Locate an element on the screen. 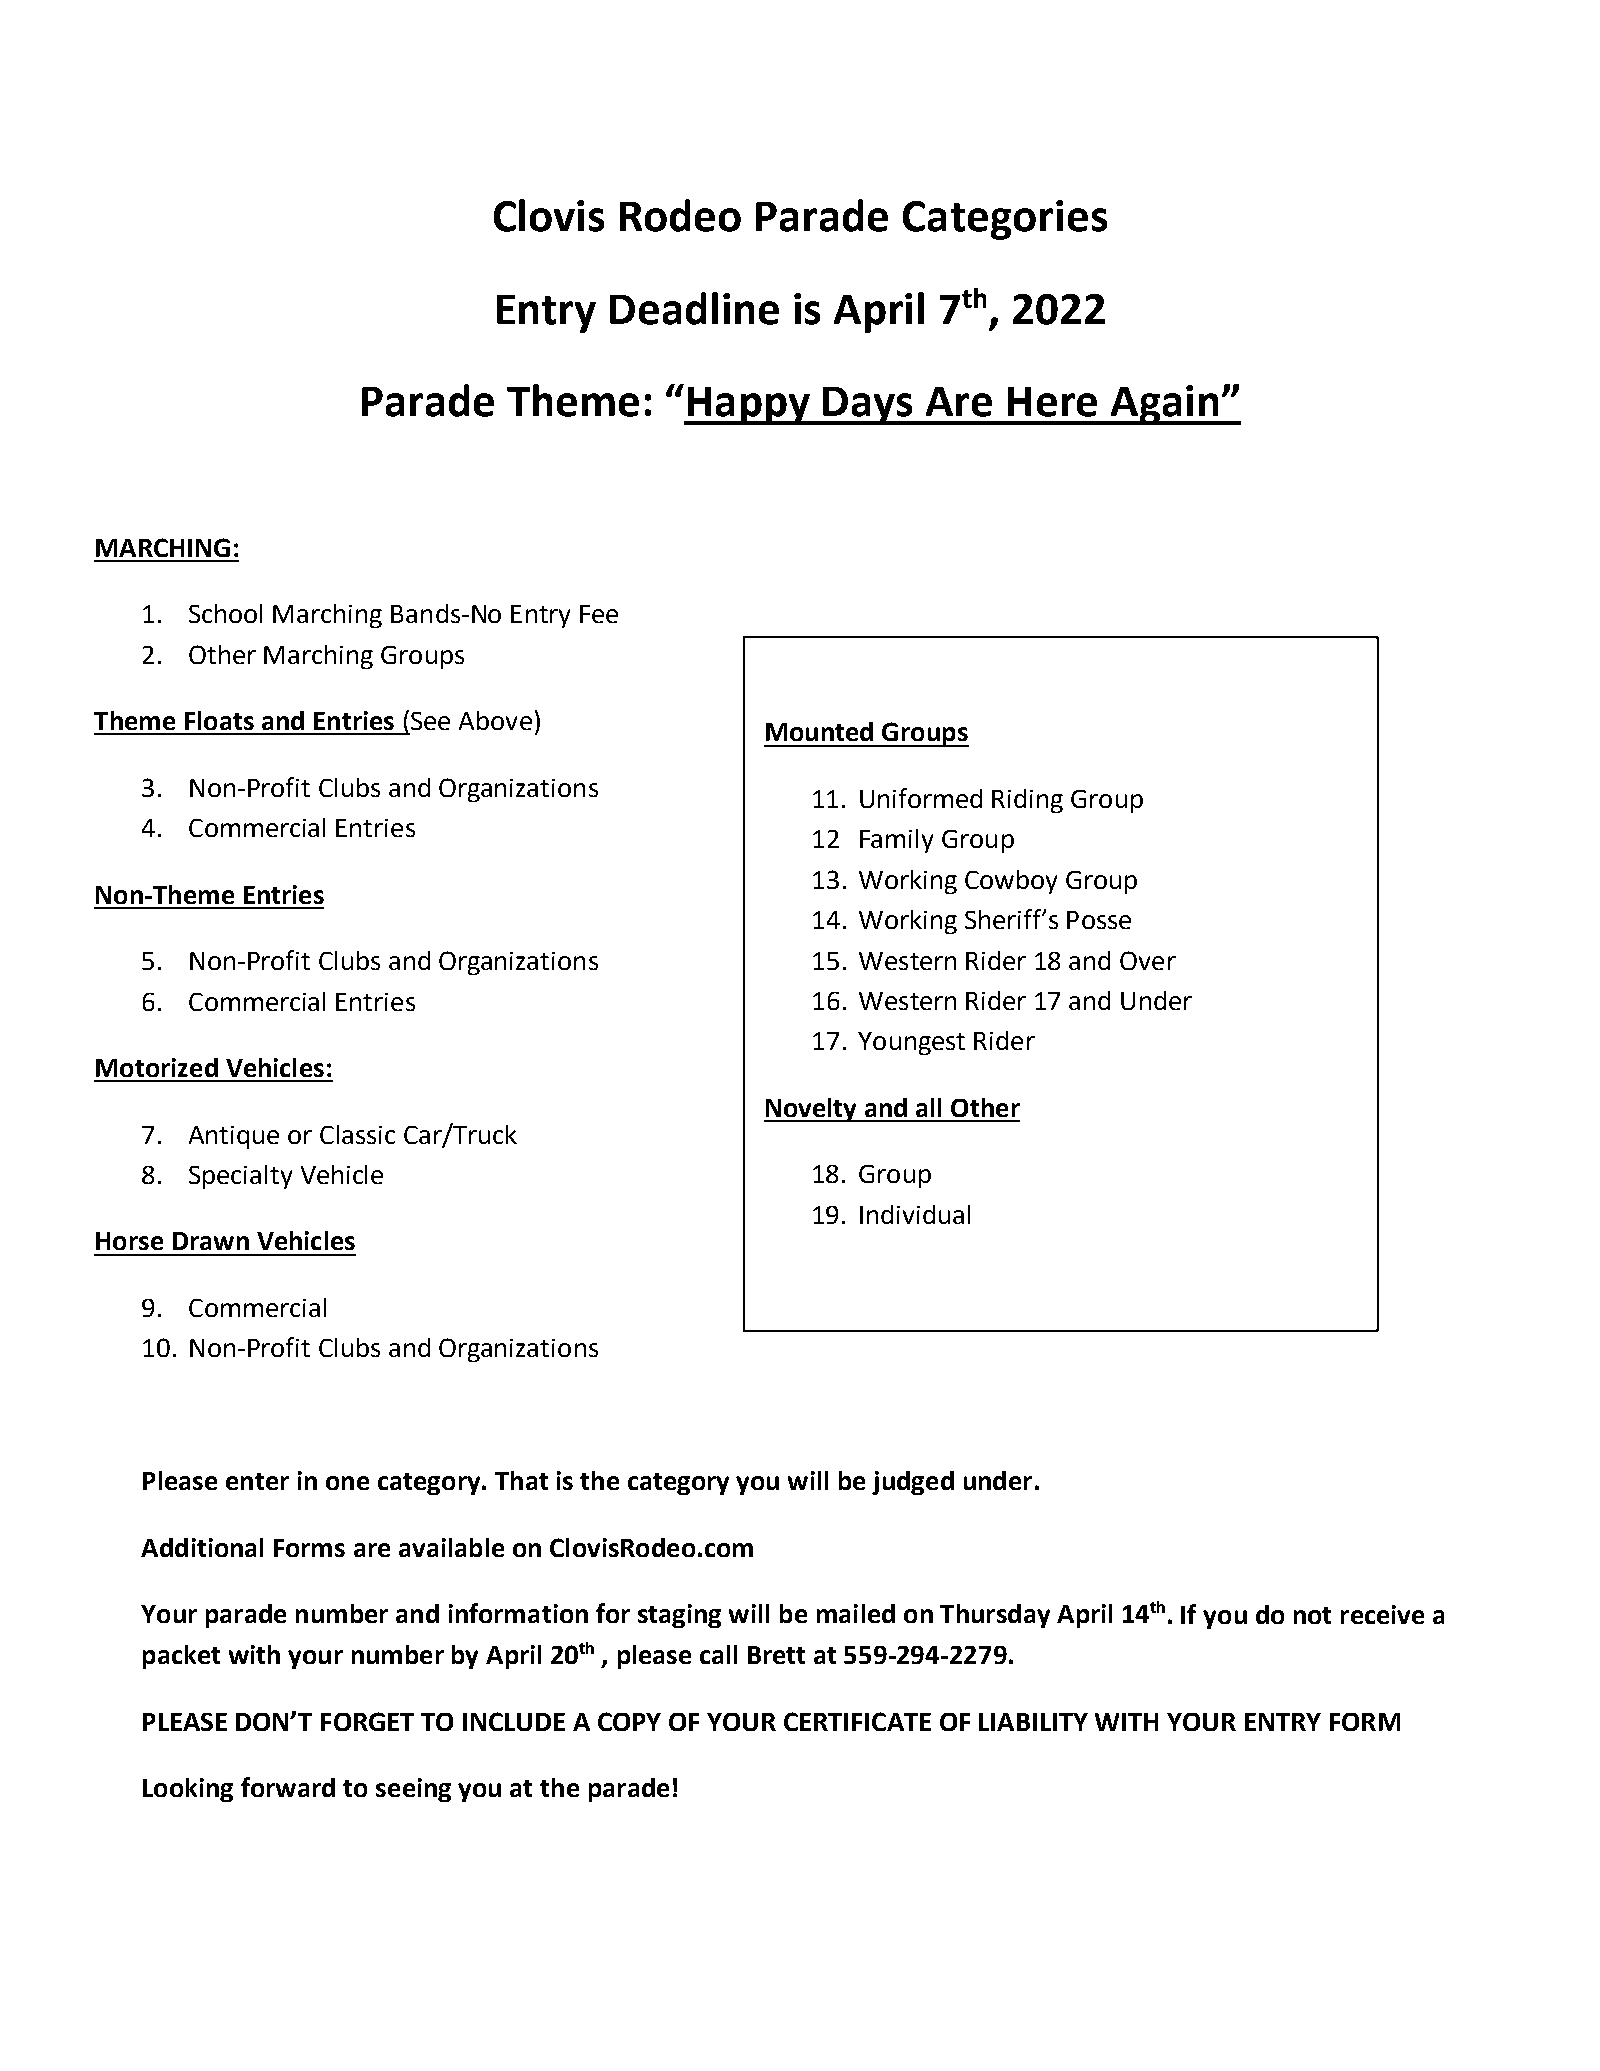 The width and height of the screenshot is (1600, 2071). Again is located at coordinates (1164, 405).
